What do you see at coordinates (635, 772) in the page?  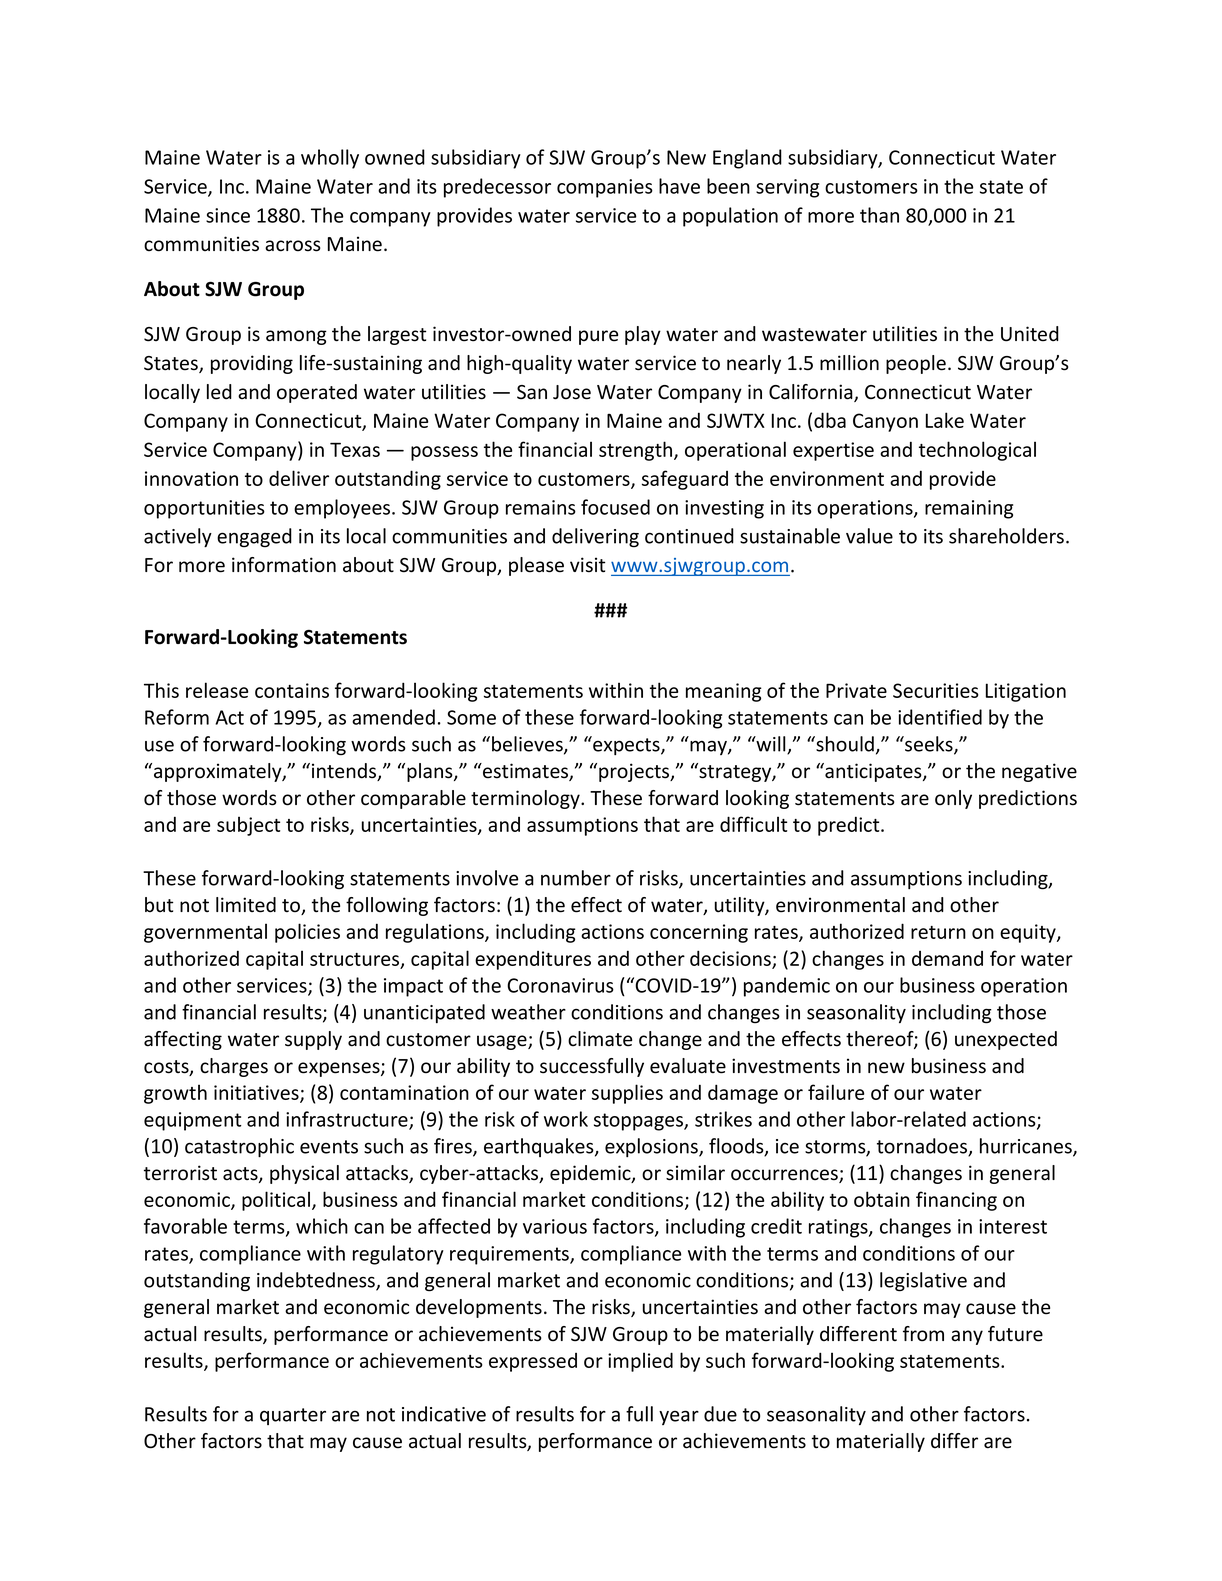 I see `projects` at bounding box center [635, 772].
